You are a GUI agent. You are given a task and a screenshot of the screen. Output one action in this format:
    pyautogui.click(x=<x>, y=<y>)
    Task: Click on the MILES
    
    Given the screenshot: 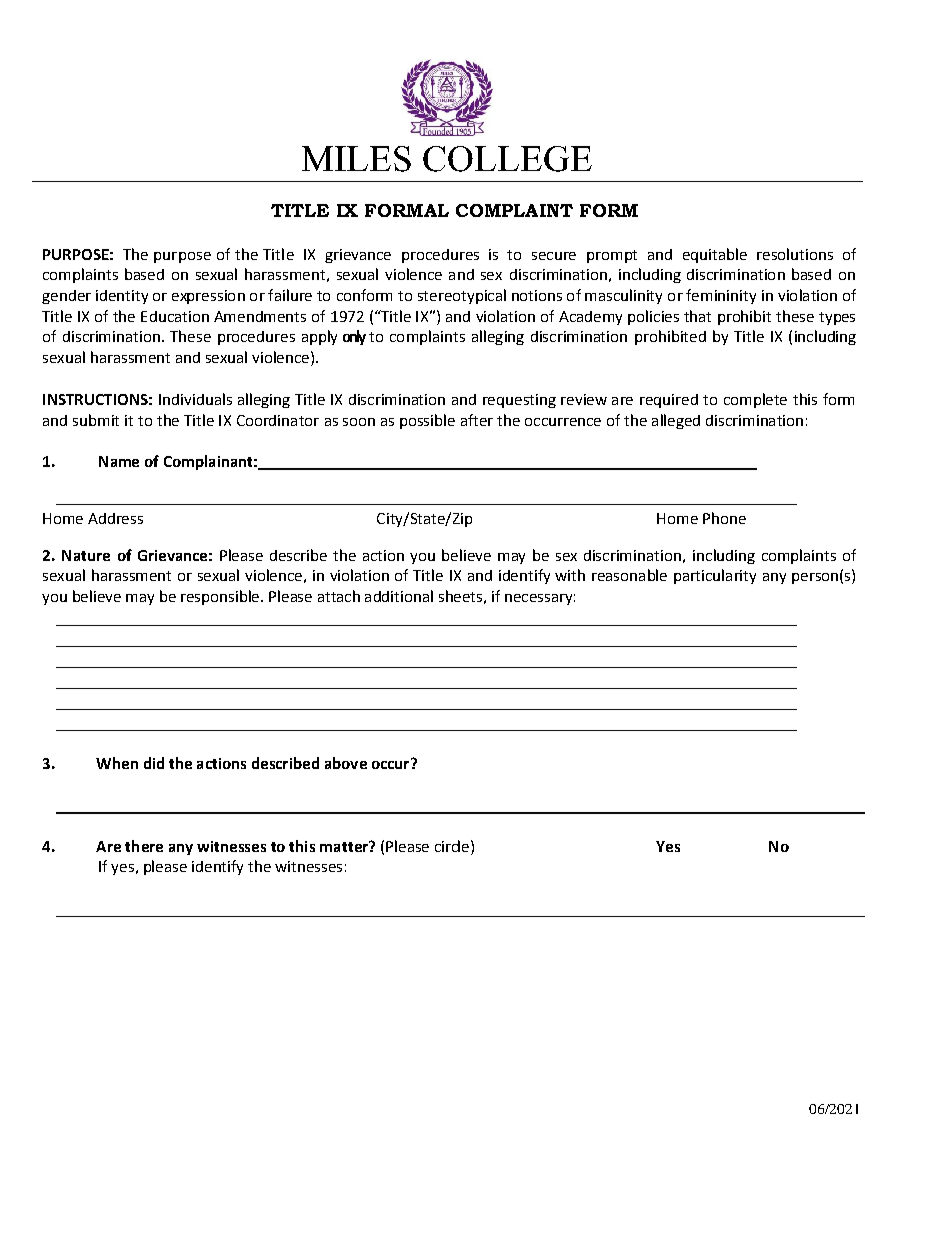 What is the action you would take?
    pyautogui.click(x=356, y=159)
